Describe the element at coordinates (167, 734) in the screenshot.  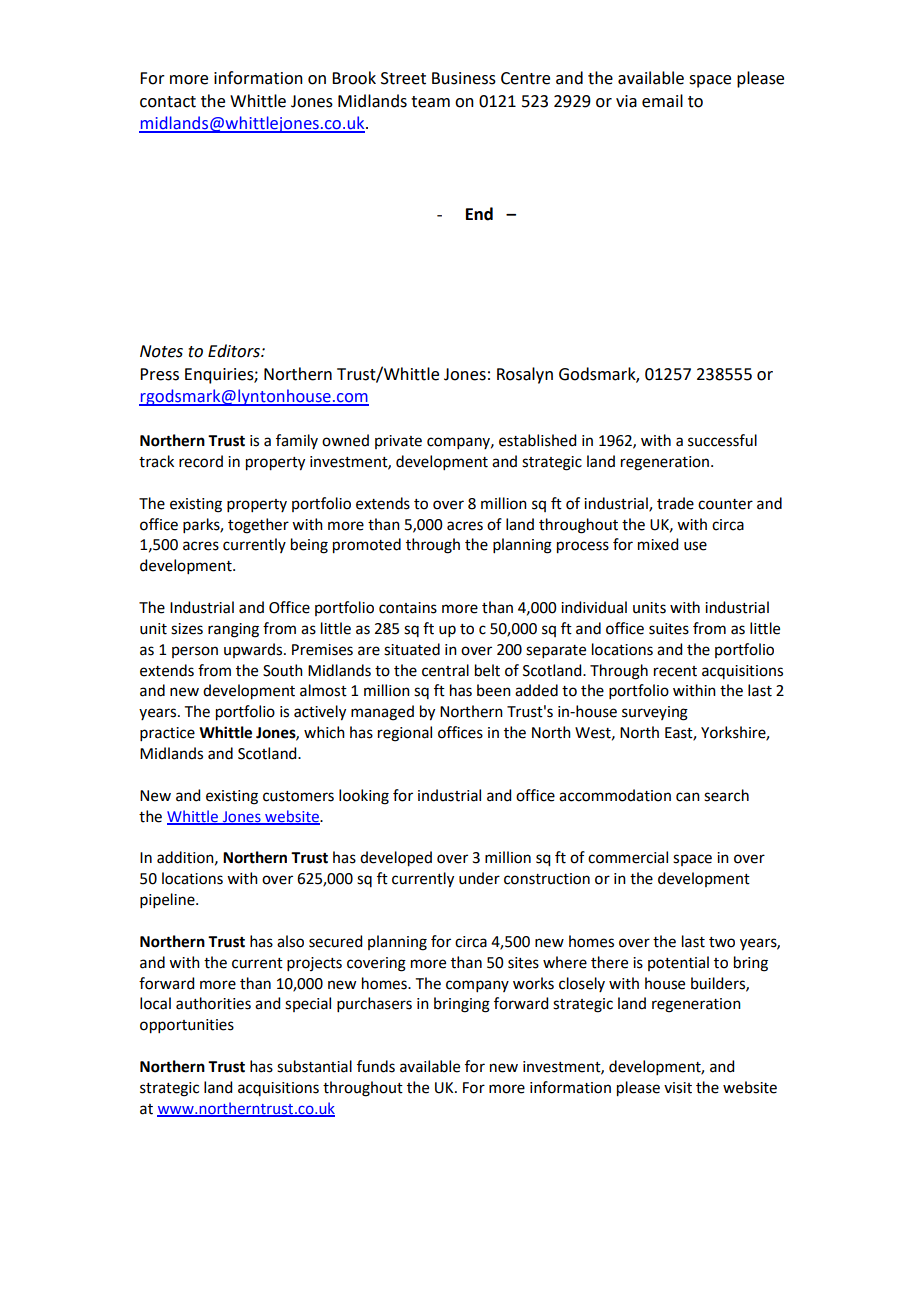
I see `practice` at that location.
